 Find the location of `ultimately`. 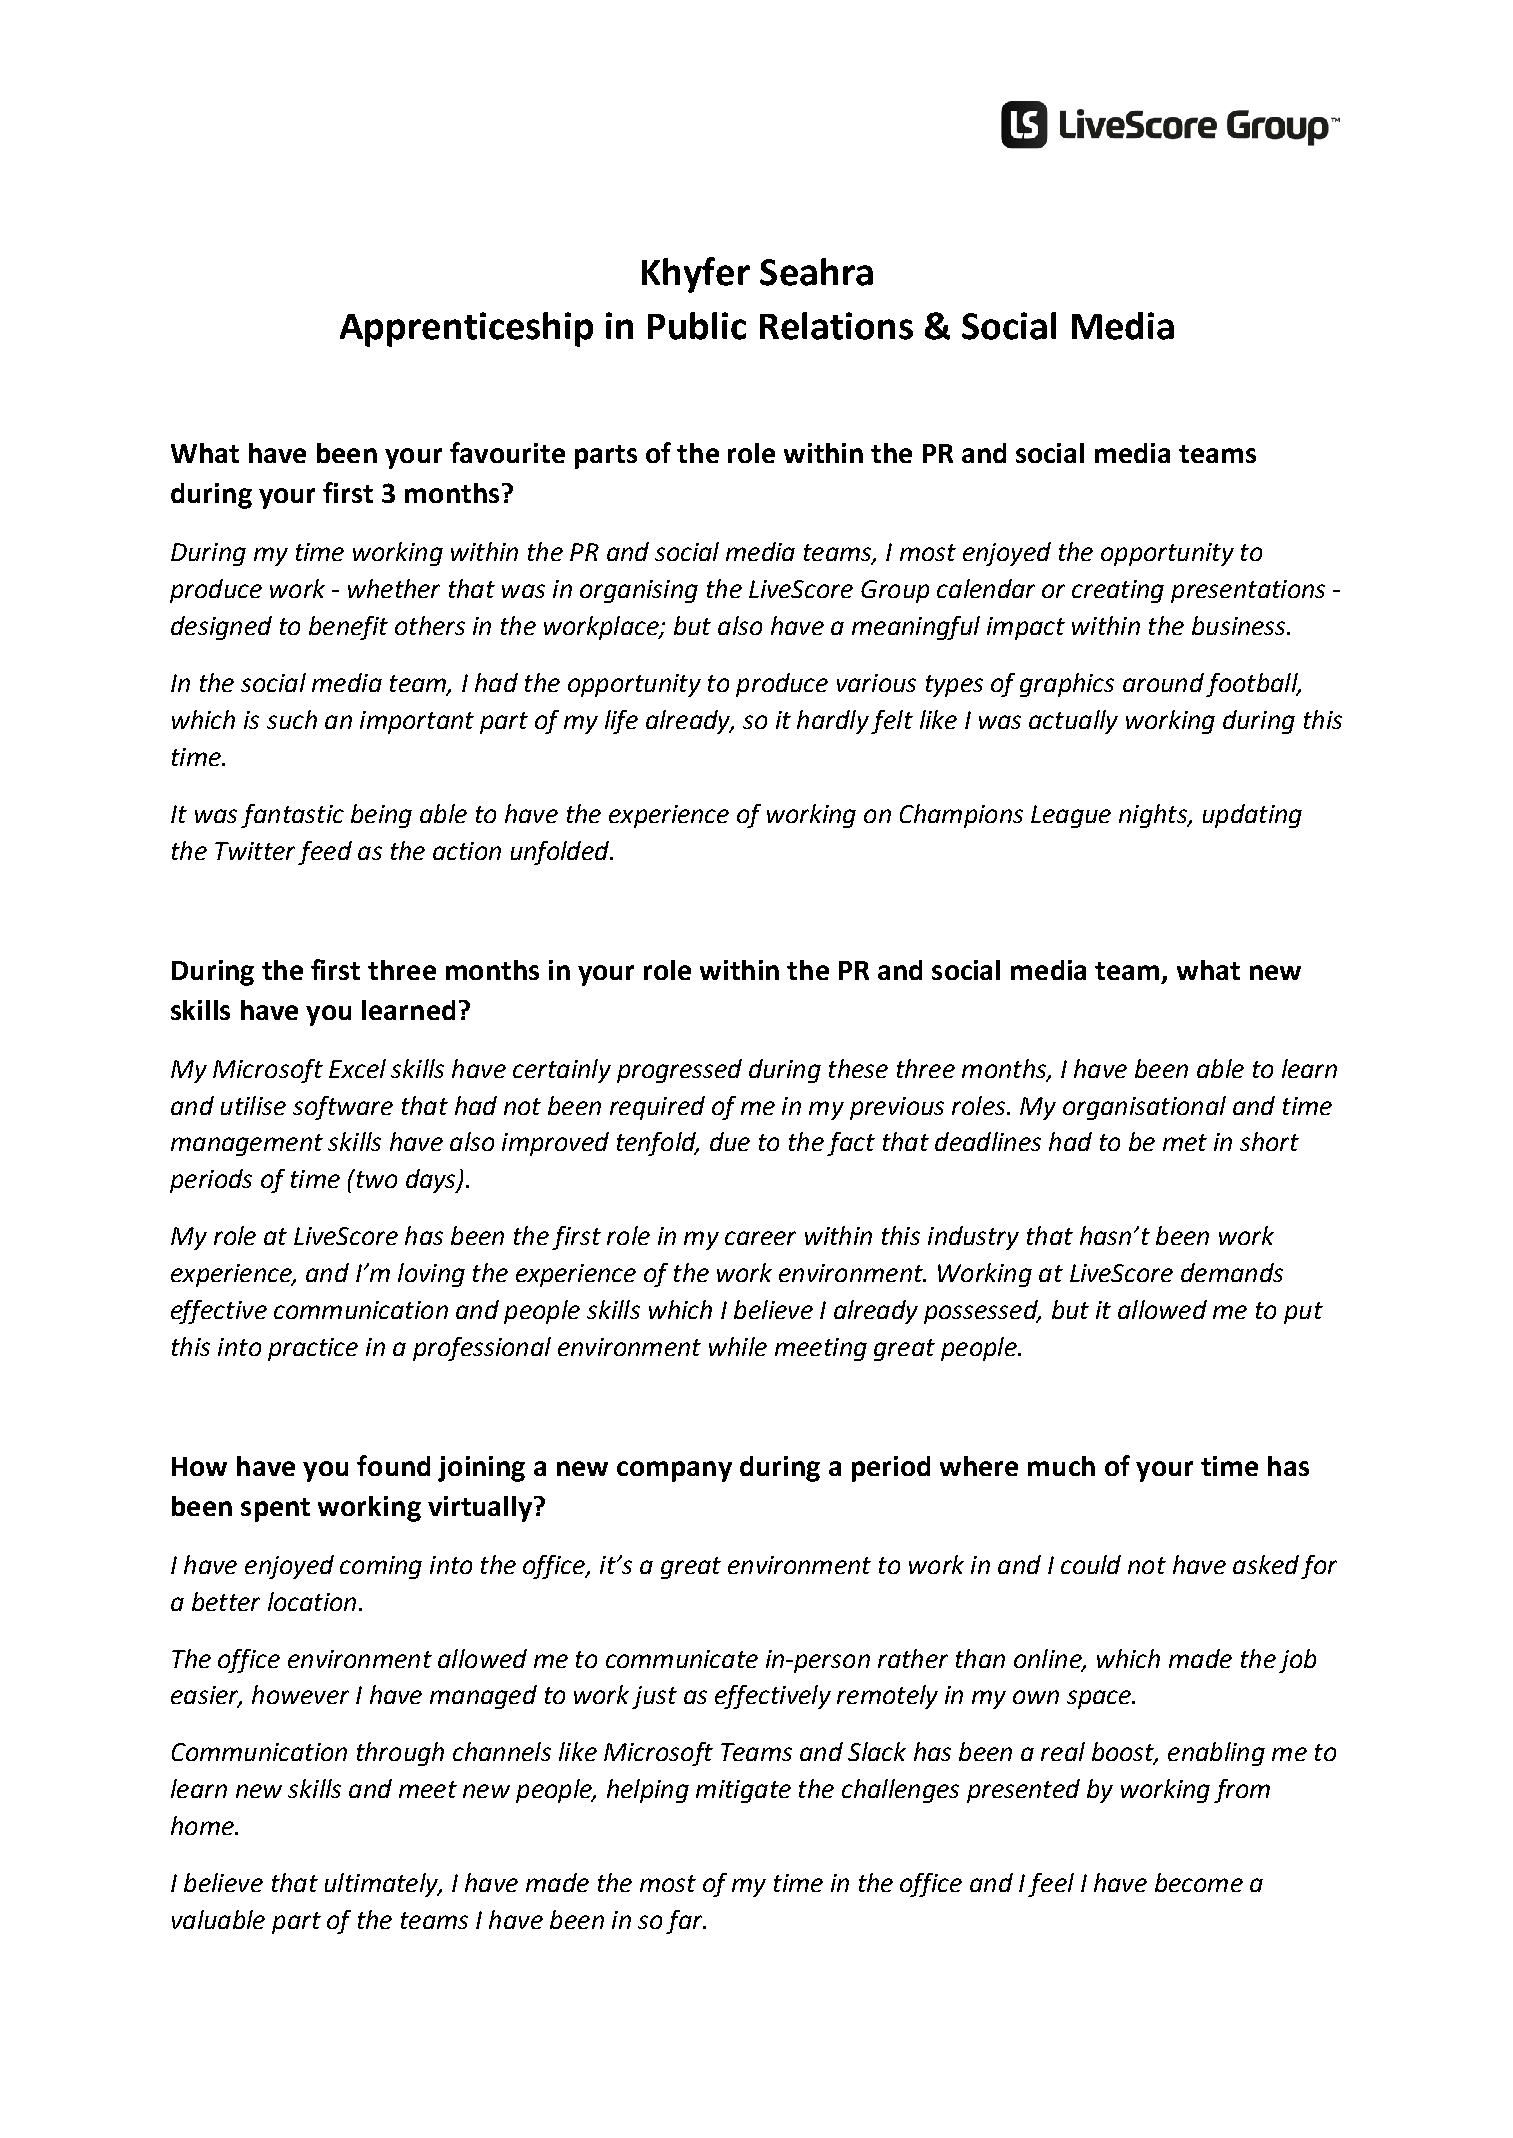

ultimately is located at coordinates (382, 1885).
